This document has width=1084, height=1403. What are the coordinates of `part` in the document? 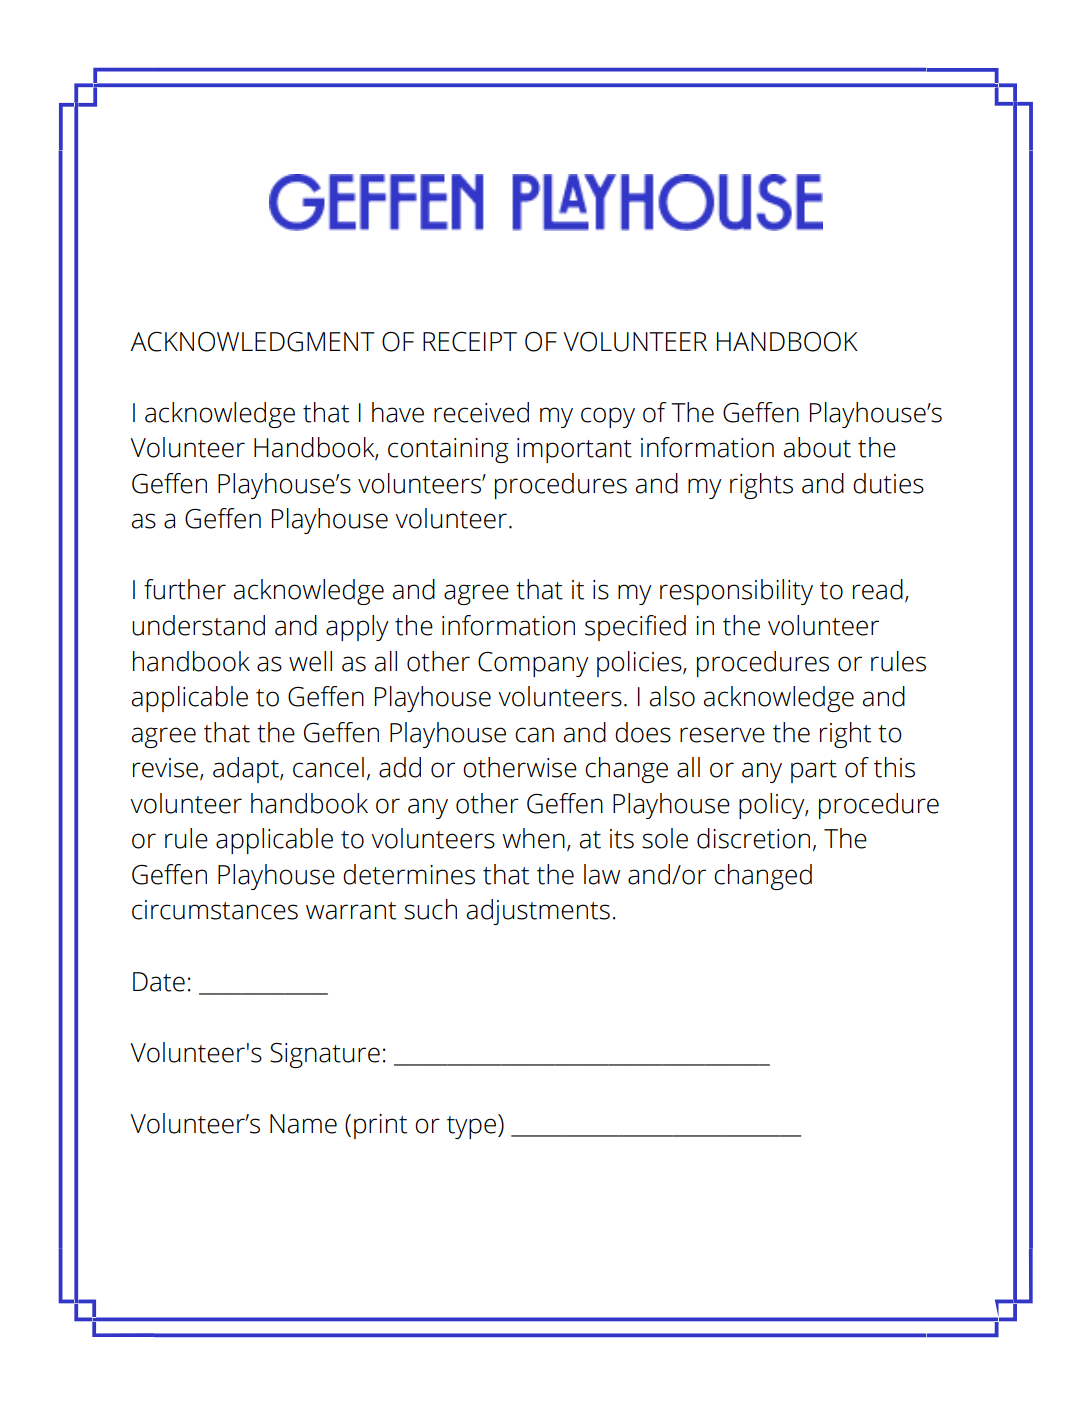 It's located at (814, 771).
